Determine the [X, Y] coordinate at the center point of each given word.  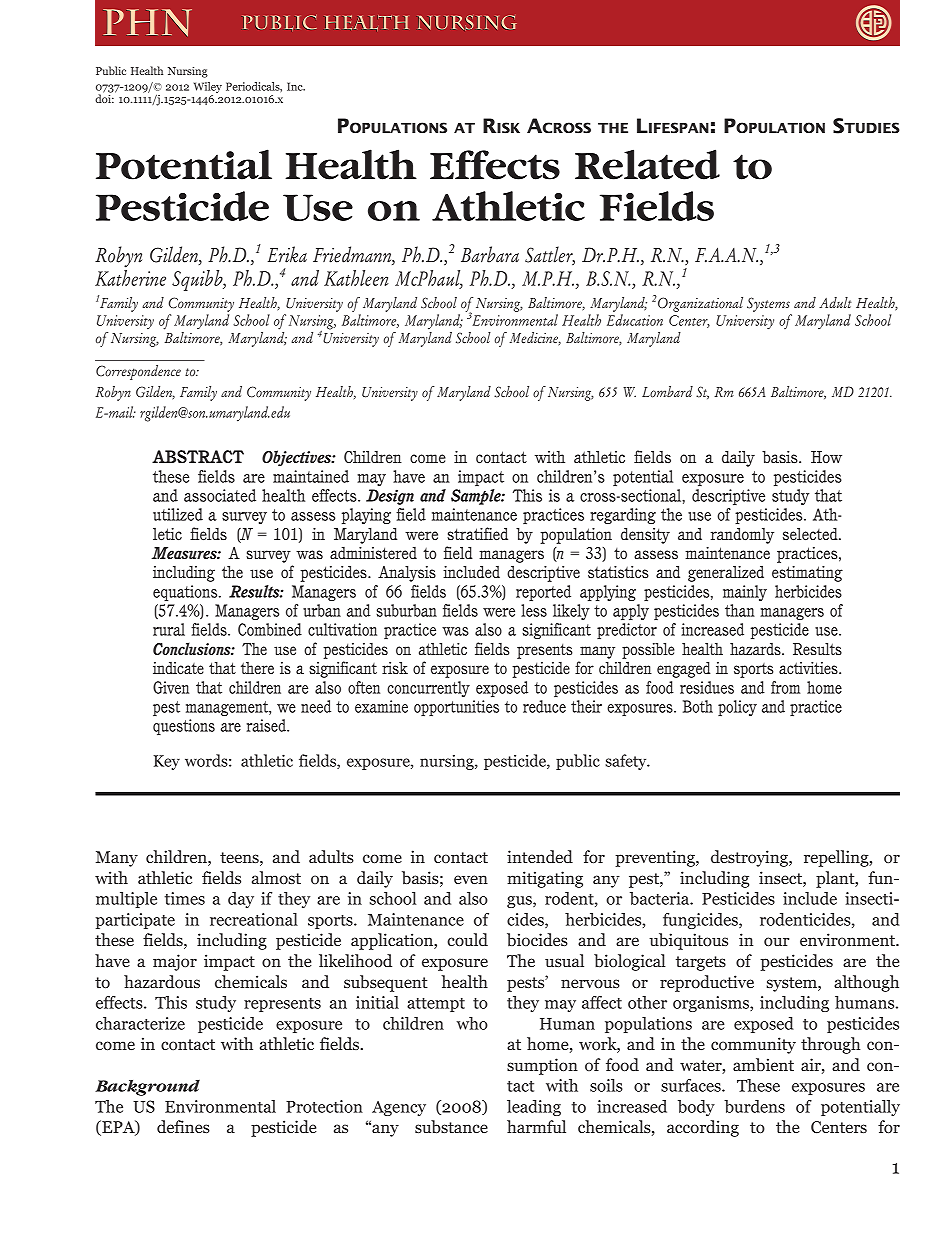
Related [647, 164]
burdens [754, 1106]
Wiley [208, 87]
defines [183, 1126]
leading [534, 1108]
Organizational [700, 304]
